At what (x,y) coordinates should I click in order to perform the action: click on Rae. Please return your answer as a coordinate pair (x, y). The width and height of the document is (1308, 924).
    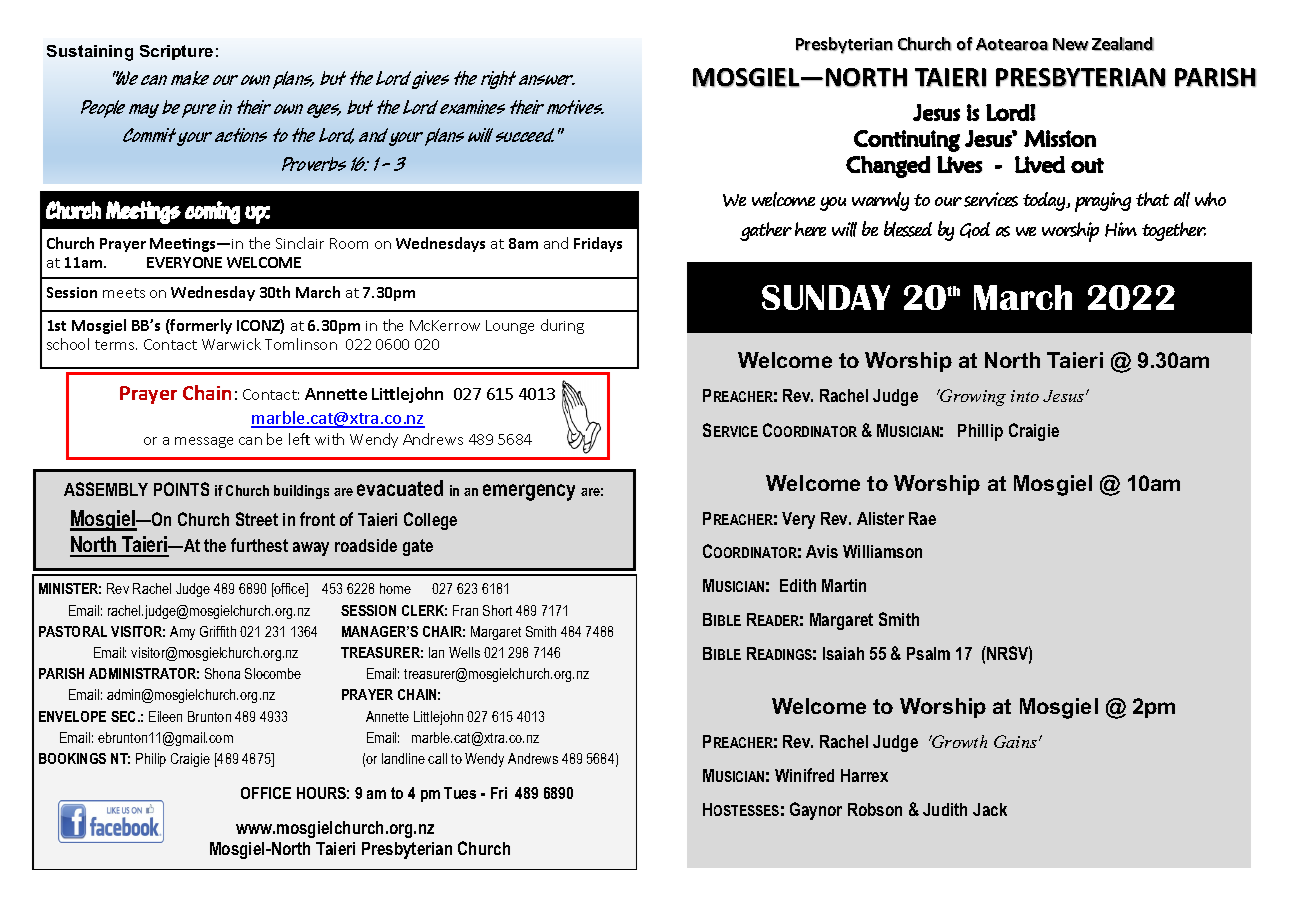
    Looking at the image, I should click on (922, 518).
